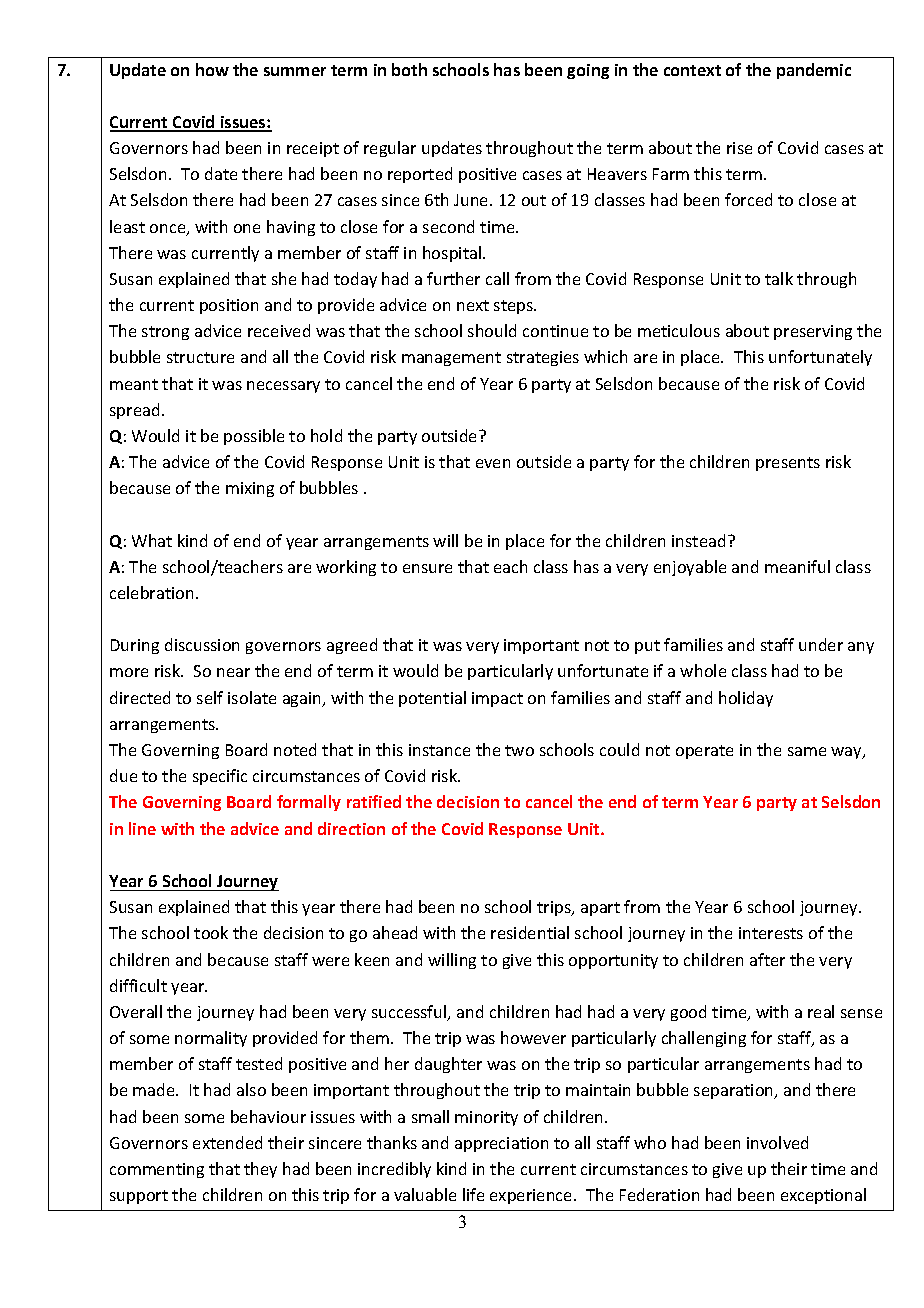  I want to click on summer, so click(295, 71).
